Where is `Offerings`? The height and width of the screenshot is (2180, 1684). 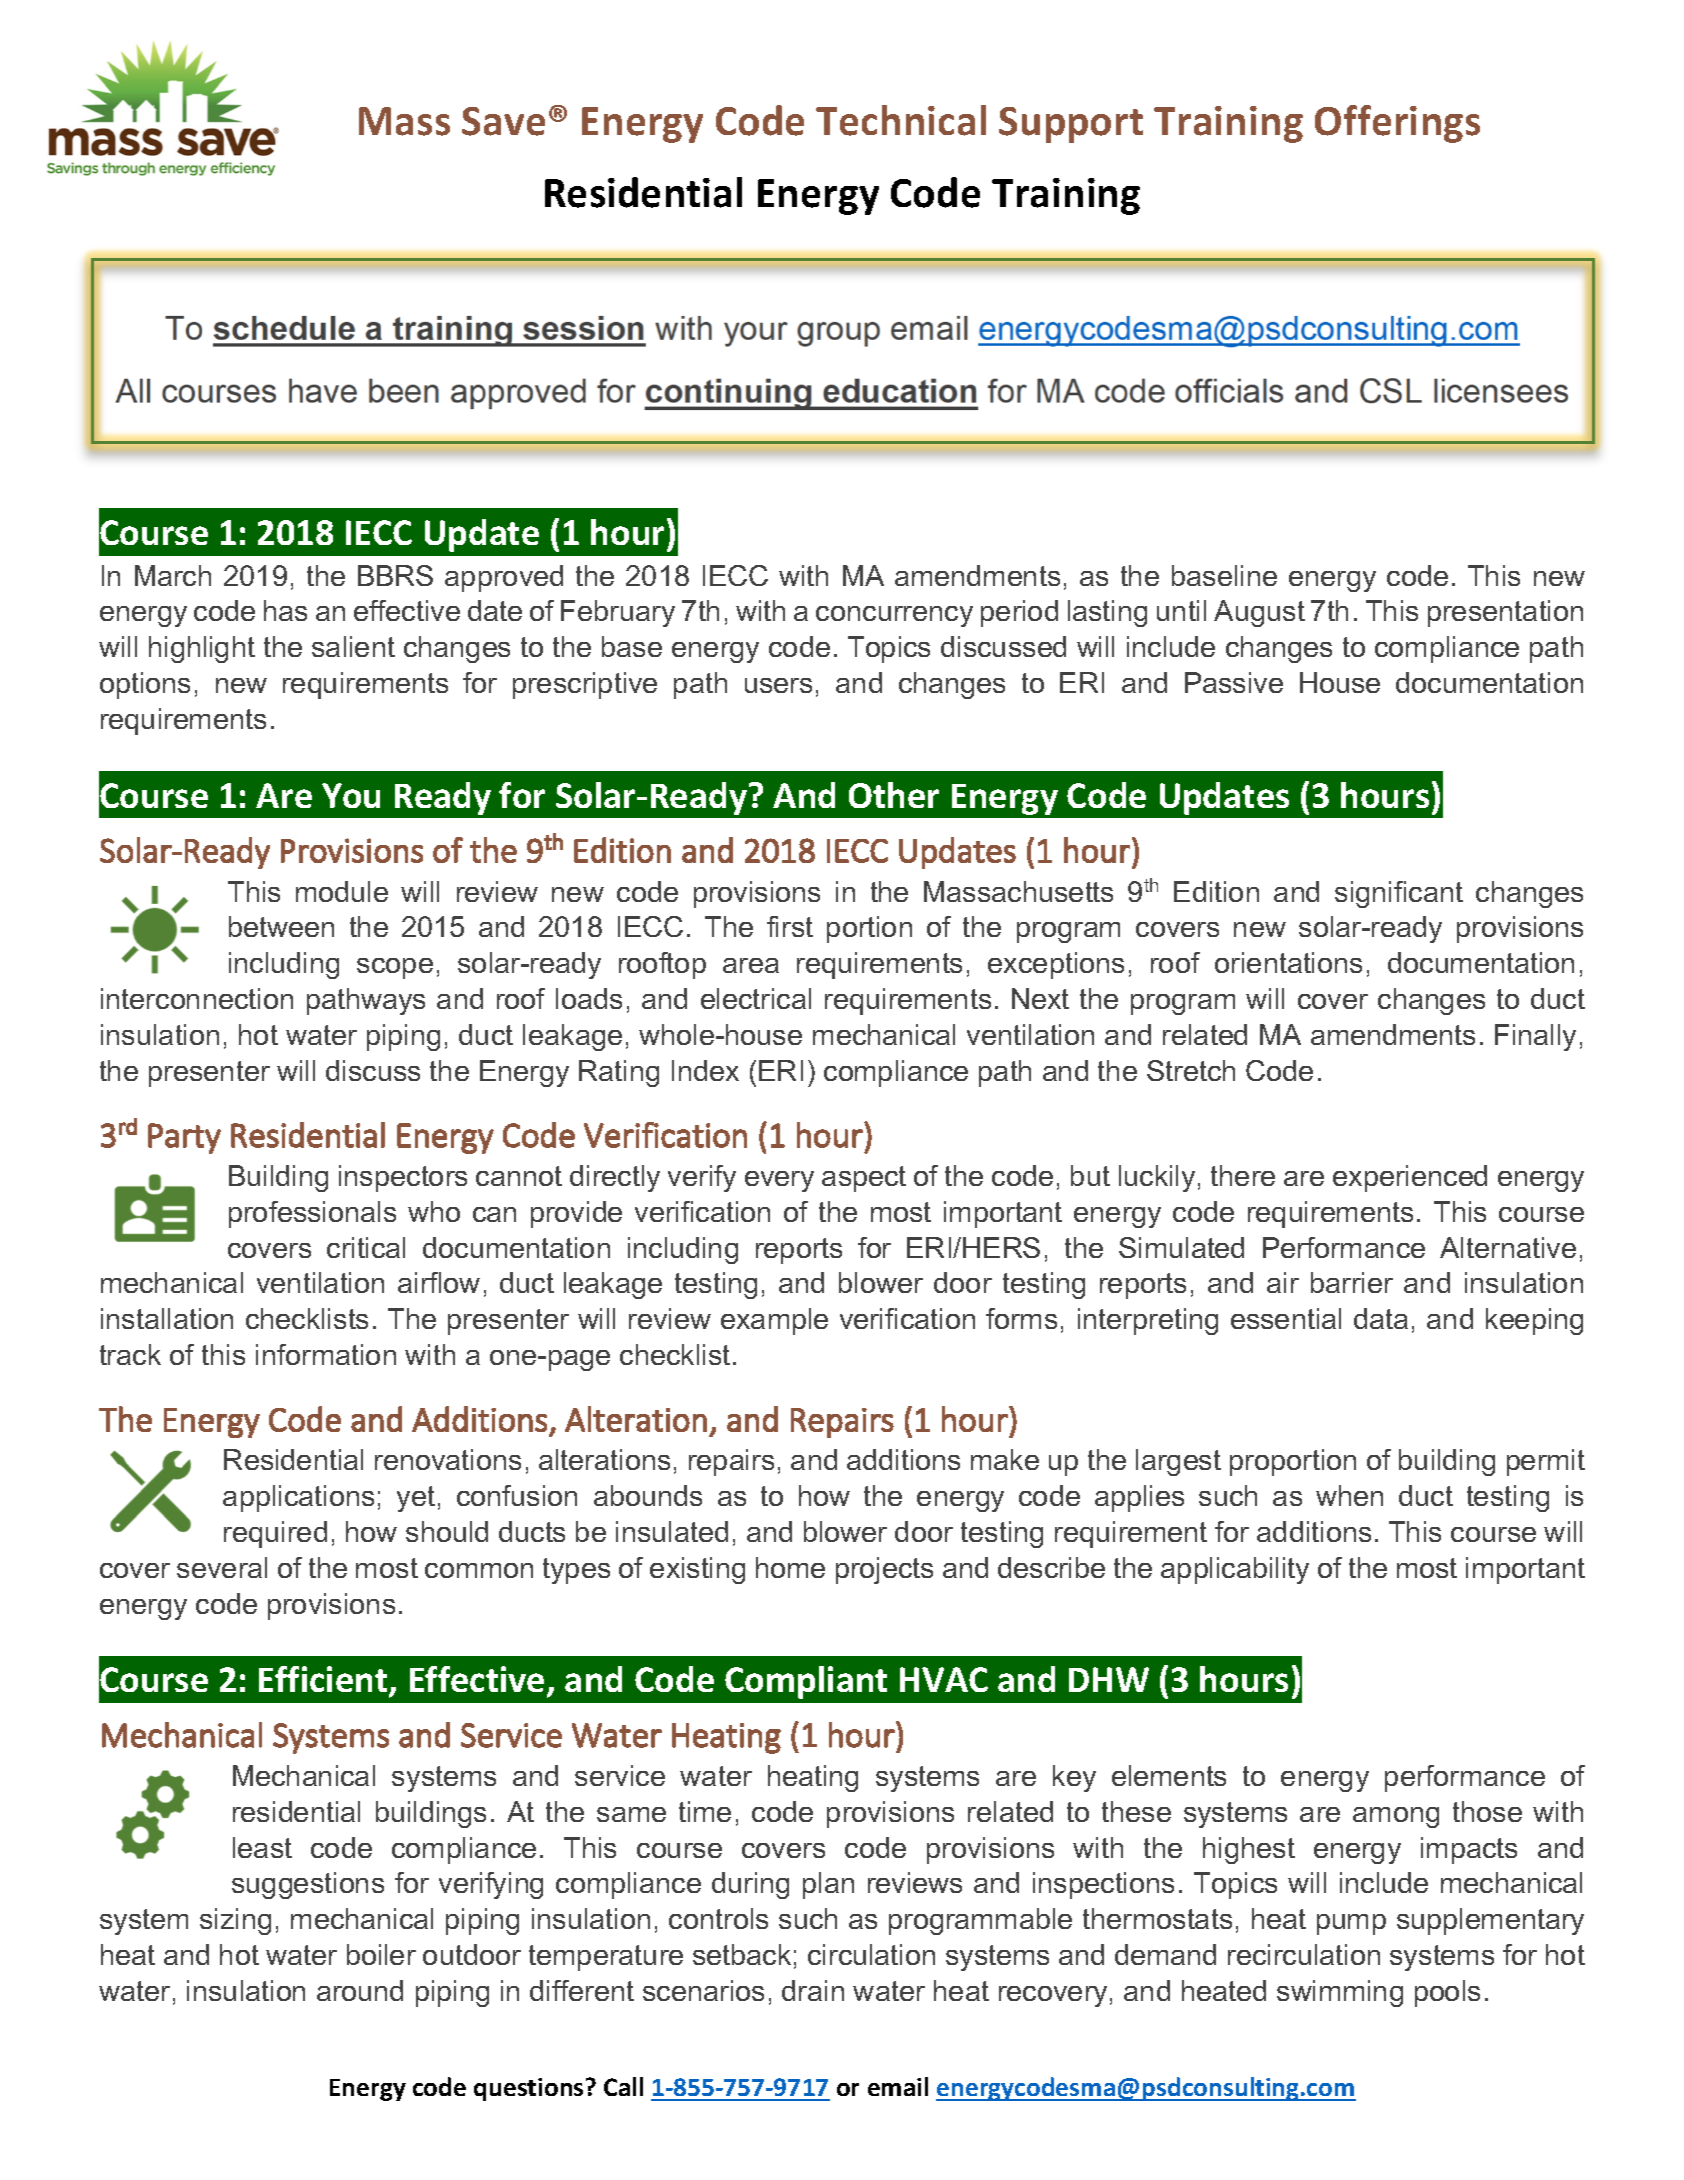 Offerings is located at coordinates (1397, 124).
